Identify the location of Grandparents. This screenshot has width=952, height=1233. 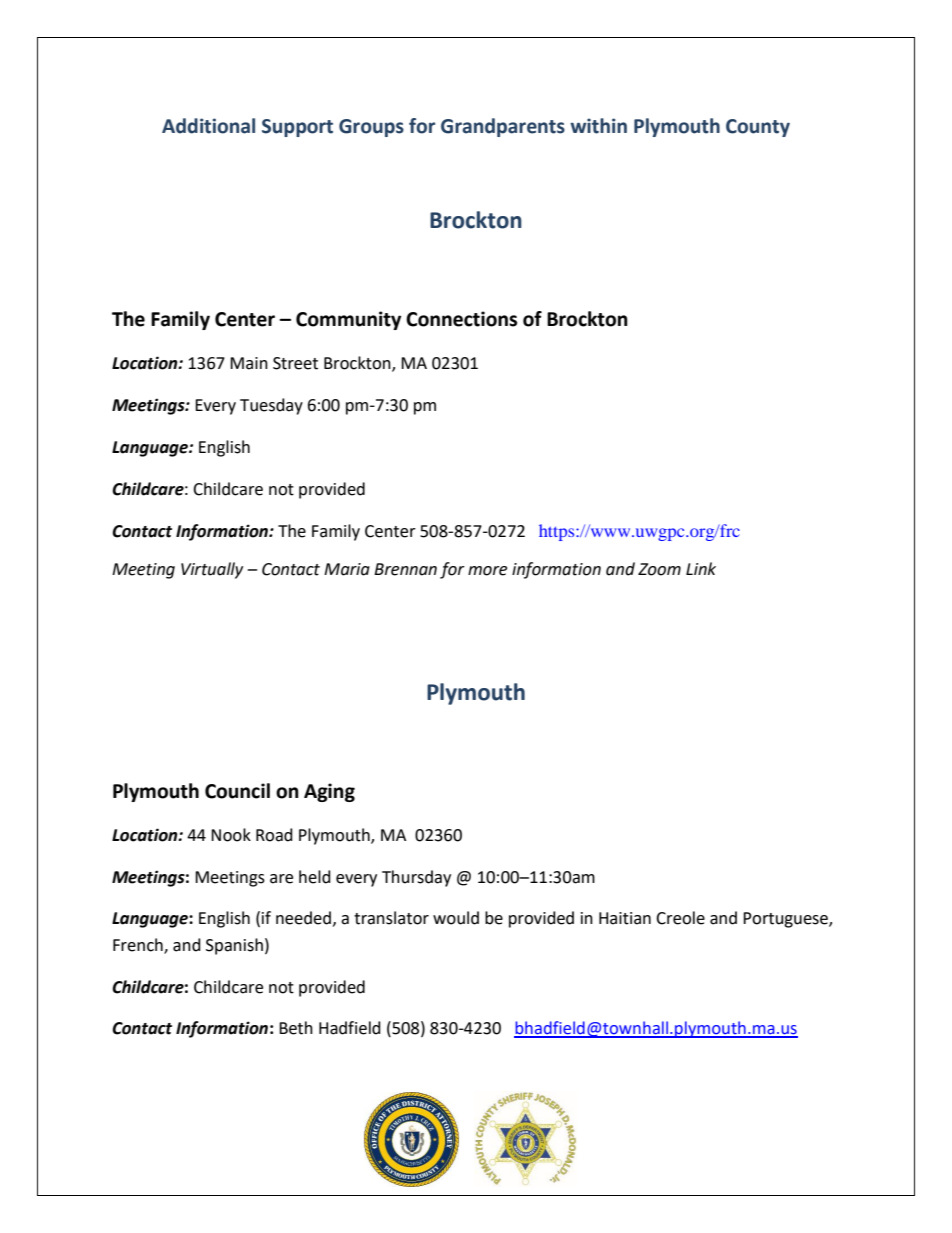
(503, 127).
